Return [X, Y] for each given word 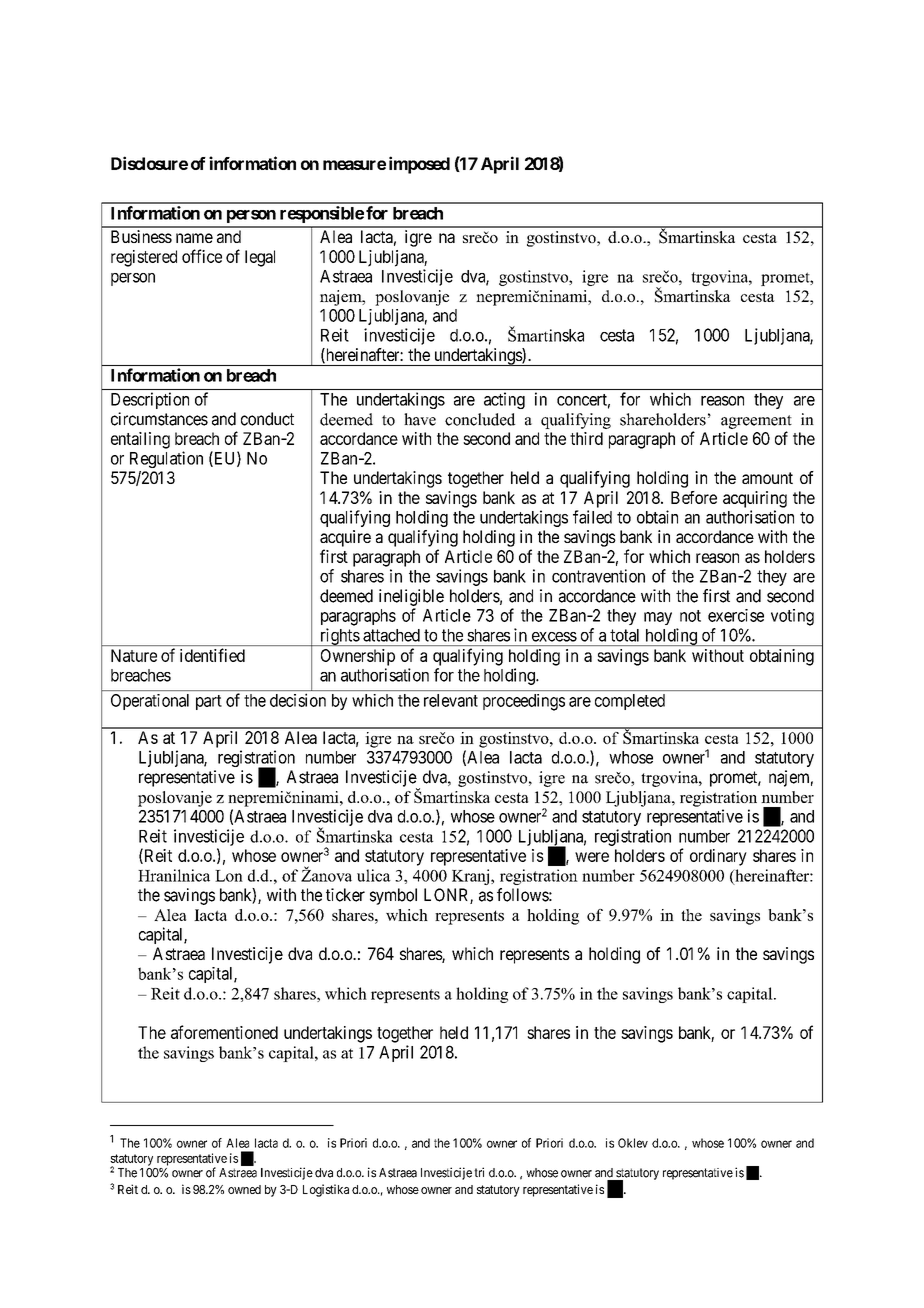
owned [244, 1189]
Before [694, 497]
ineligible [411, 597]
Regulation [166, 459]
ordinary [718, 857]
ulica [374, 875]
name [194, 238]
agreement [756, 422]
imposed [419, 165]
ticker [345, 895]
